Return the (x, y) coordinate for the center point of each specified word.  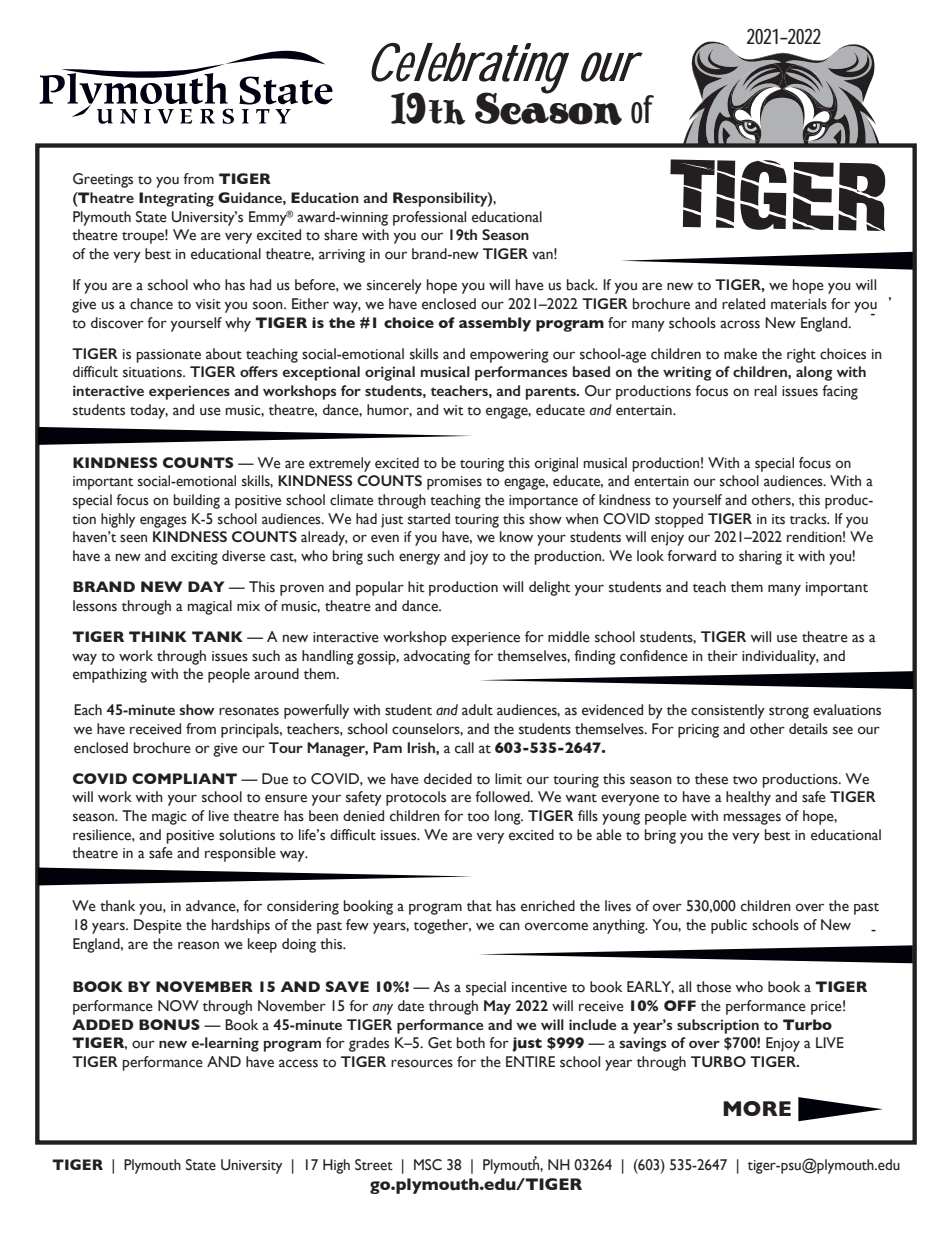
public (729, 926)
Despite (158, 926)
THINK (158, 636)
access (298, 1063)
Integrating (176, 199)
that (479, 906)
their (722, 656)
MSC (428, 1165)
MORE (757, 1108)
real (765, 391)
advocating (437, 657)
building (196, 501)
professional (429, 218)
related (743, 304)
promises (454, 483)
